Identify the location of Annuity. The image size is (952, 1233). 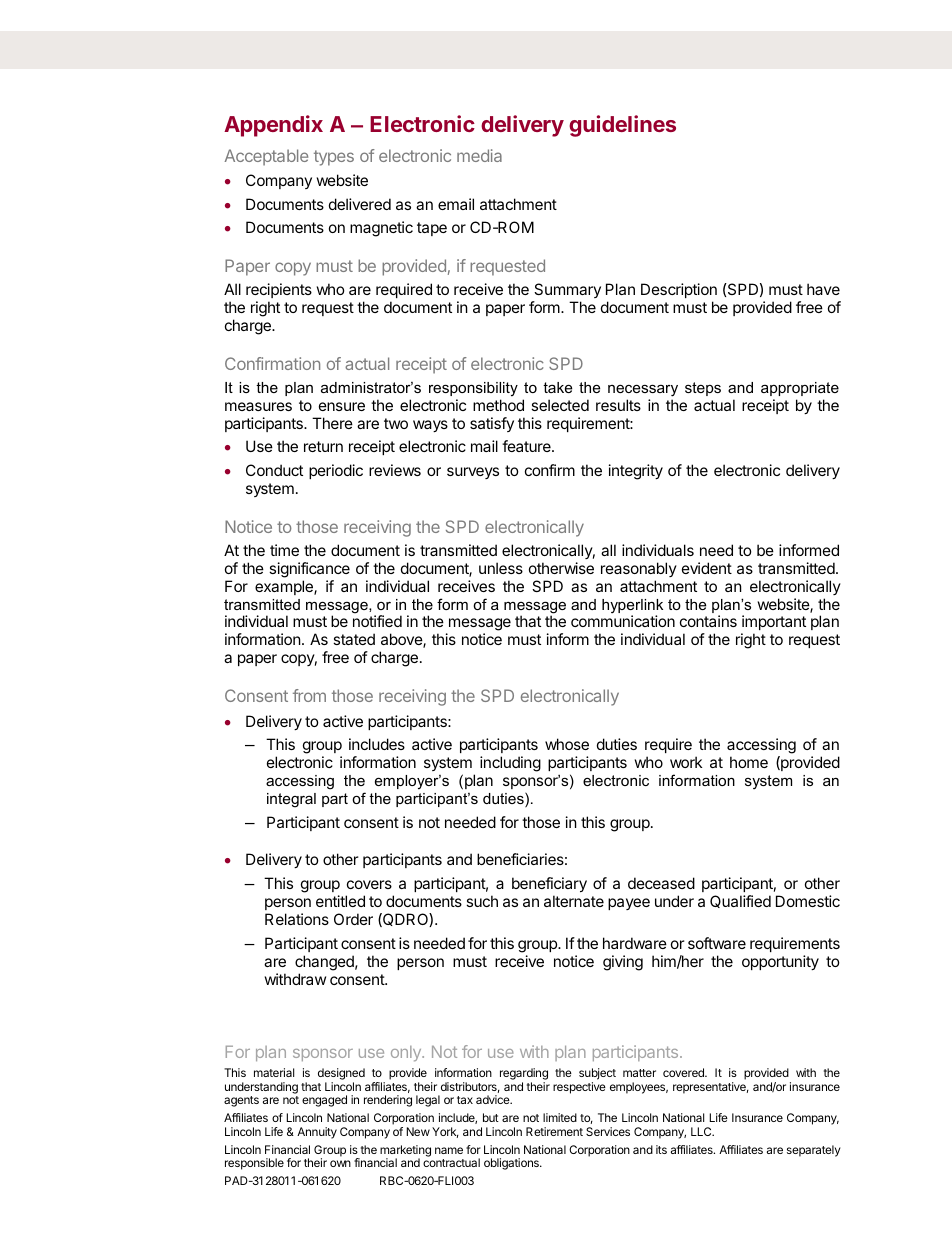
(317, 1133).
